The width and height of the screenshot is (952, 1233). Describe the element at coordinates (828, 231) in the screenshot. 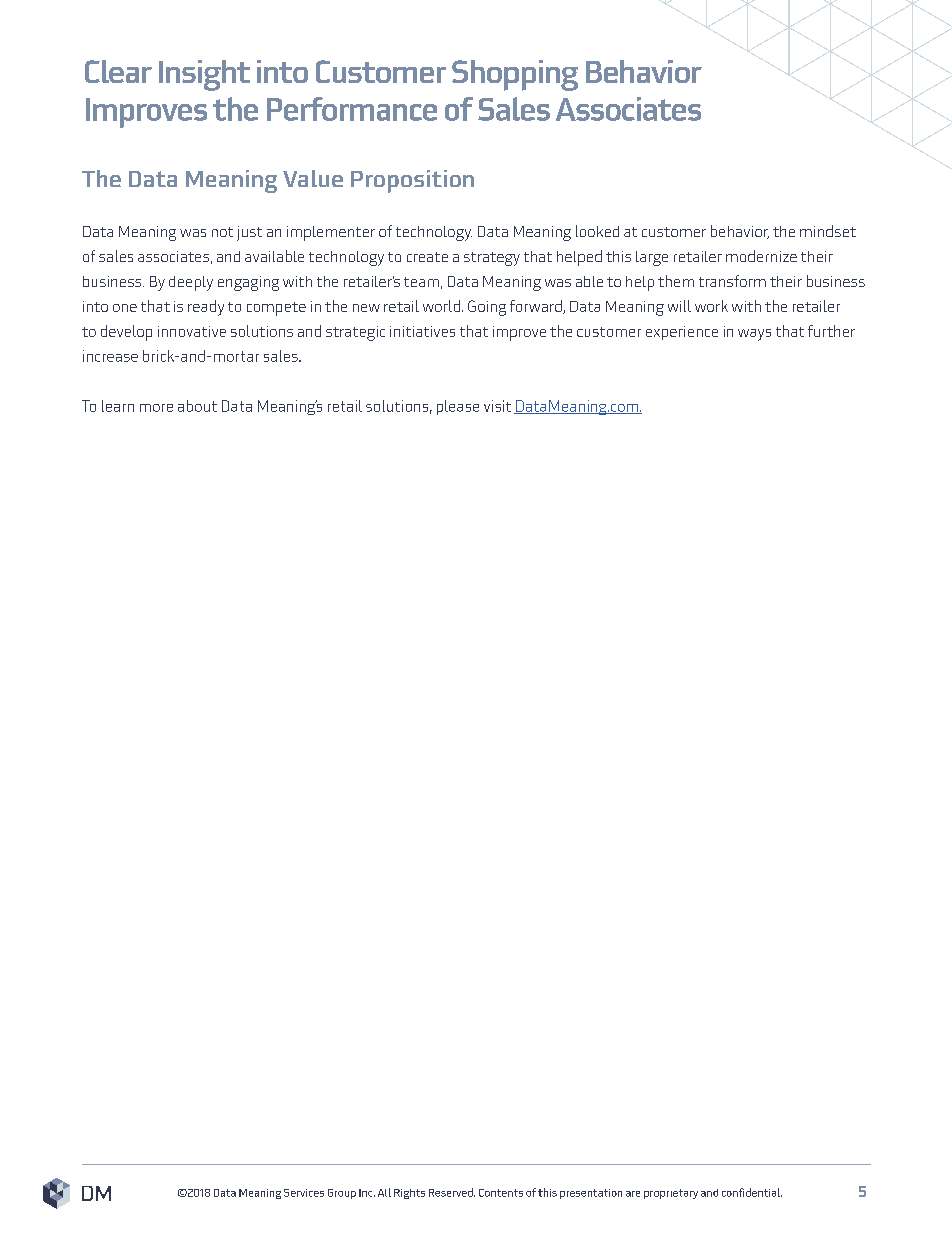

I see `mindset` at that location.
